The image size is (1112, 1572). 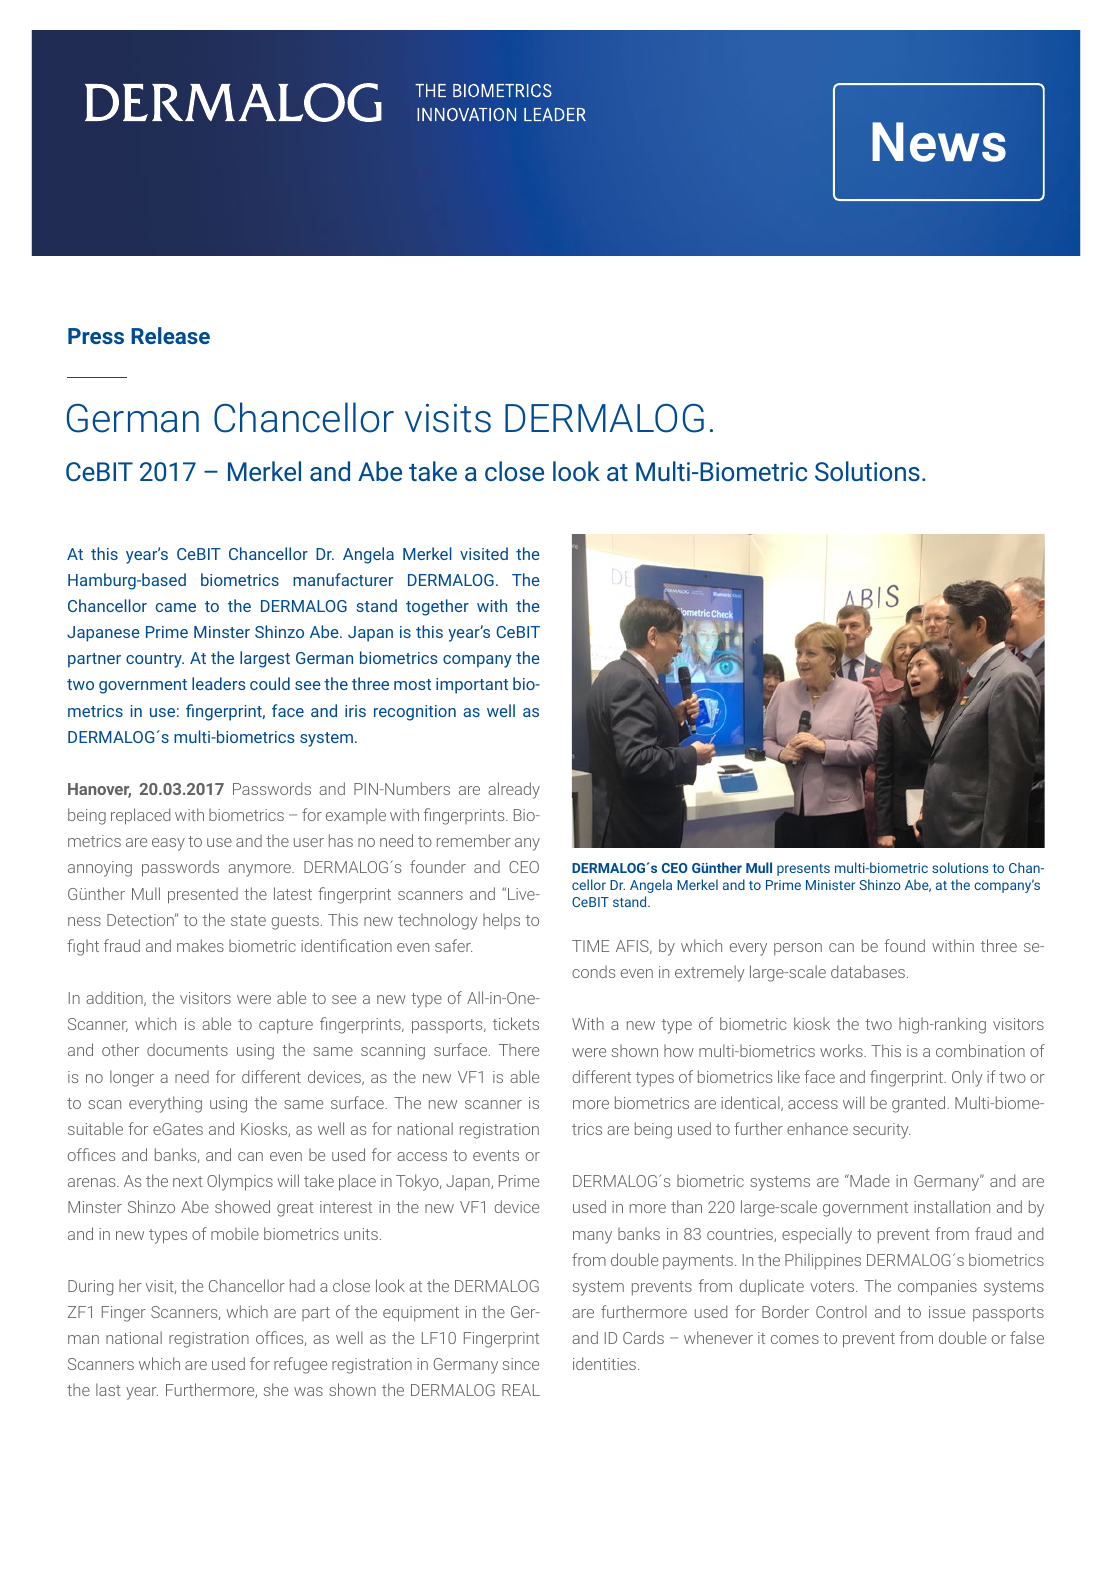 What do you see at coordinates (219, 683) in the screenshot?
I see `leaders` at bounding box center [219, 683].
